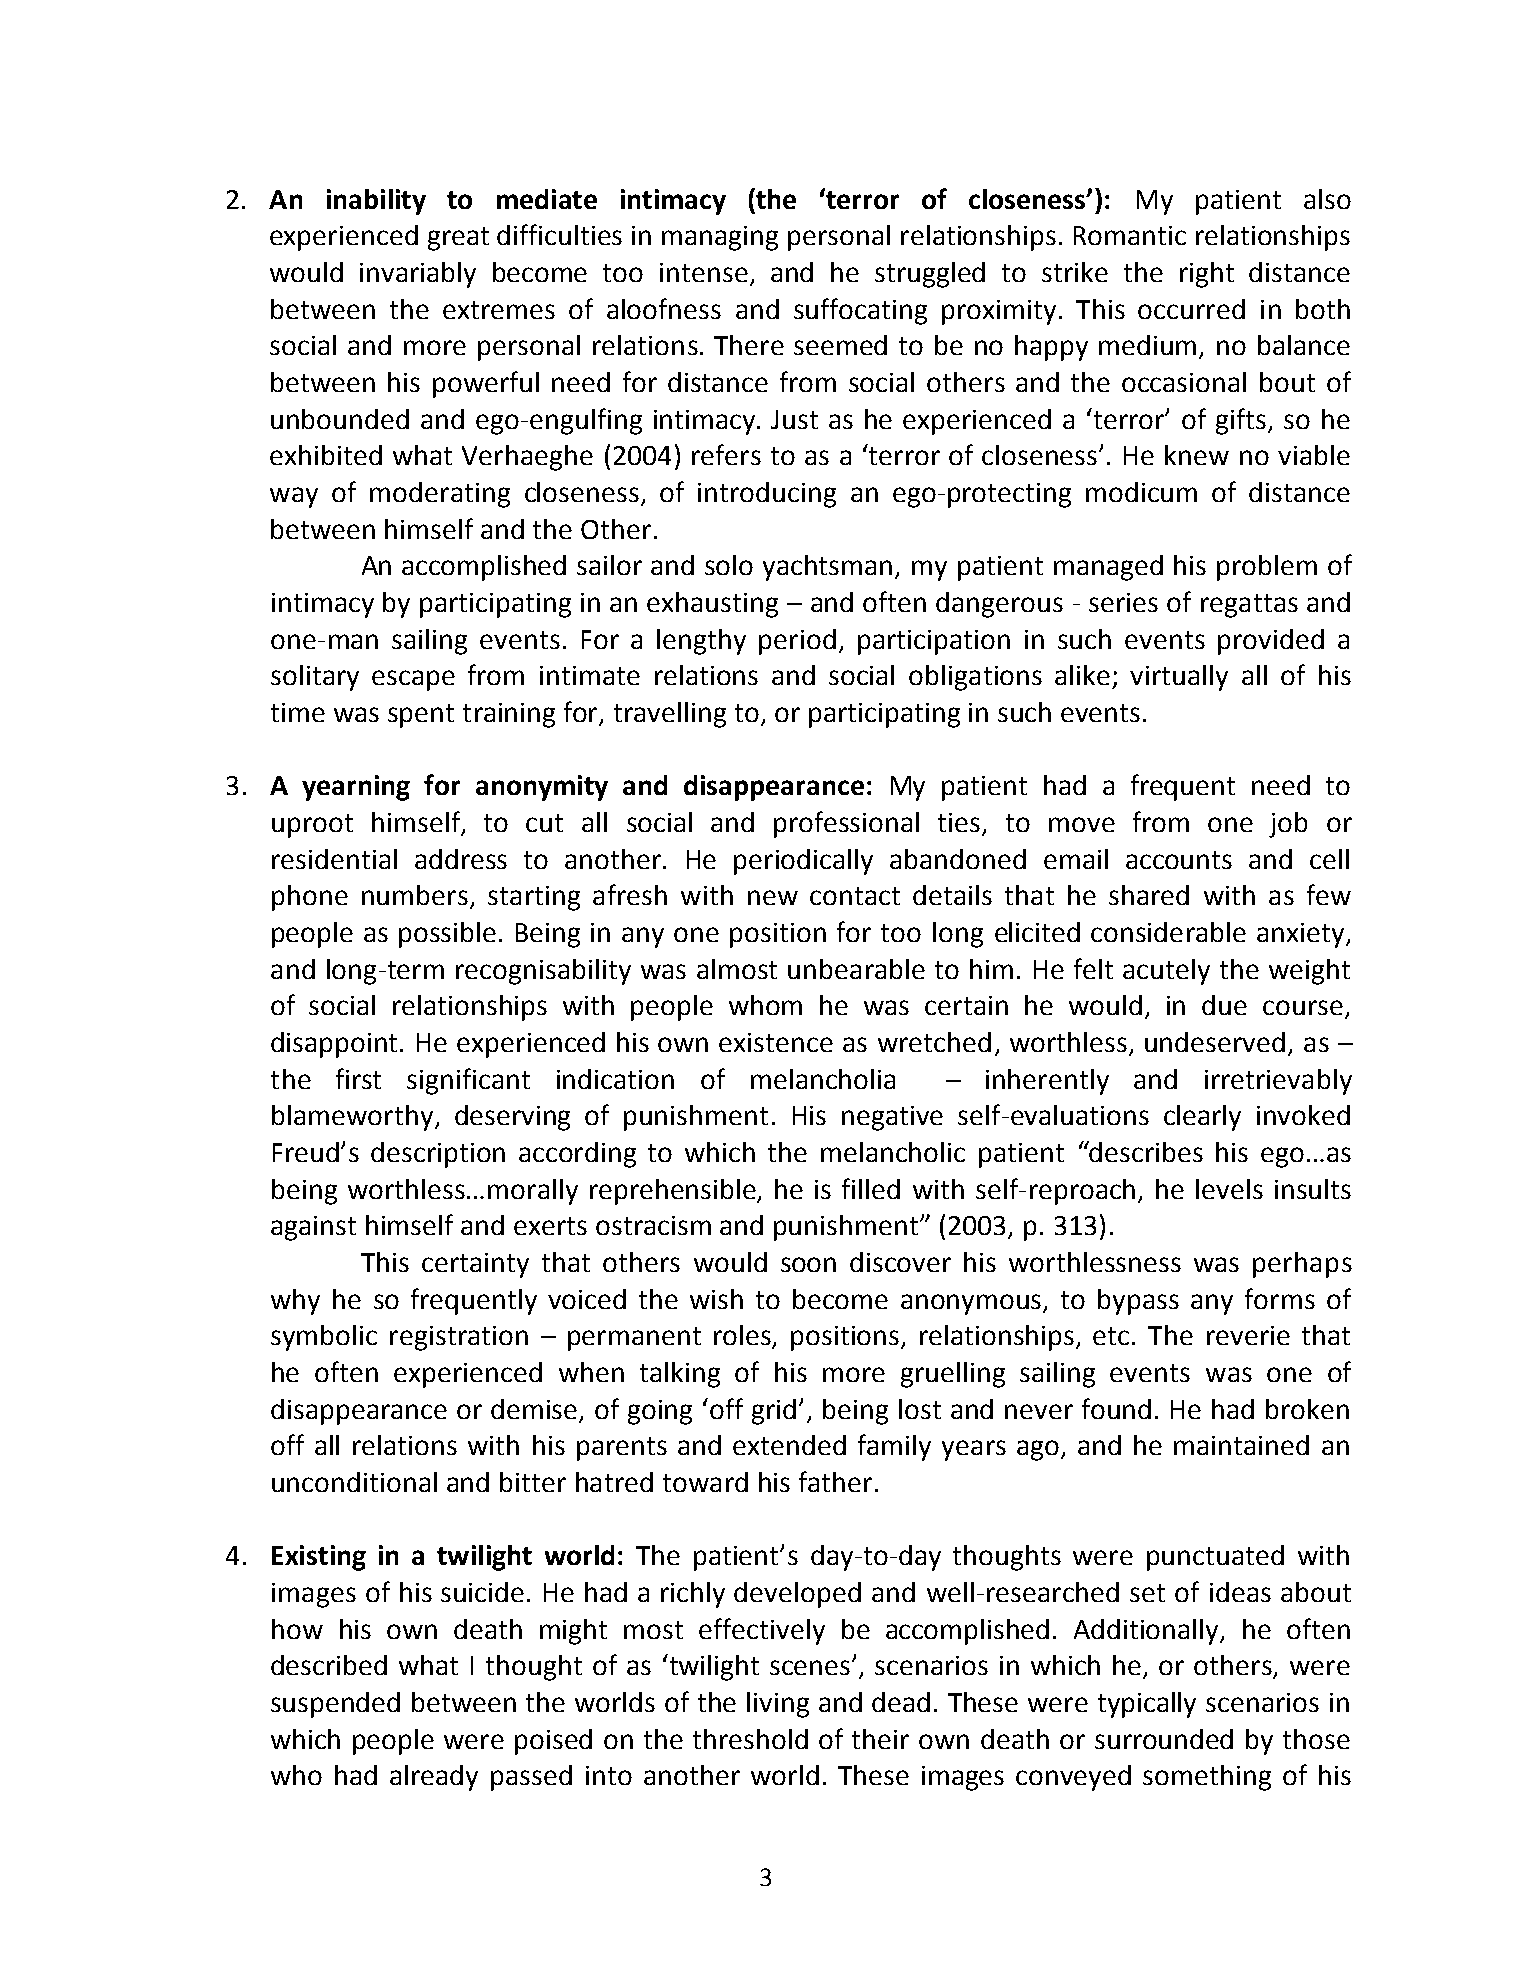 The width and height of the page is (1532, 1982). I want to click on managing, so click(720, 238).
